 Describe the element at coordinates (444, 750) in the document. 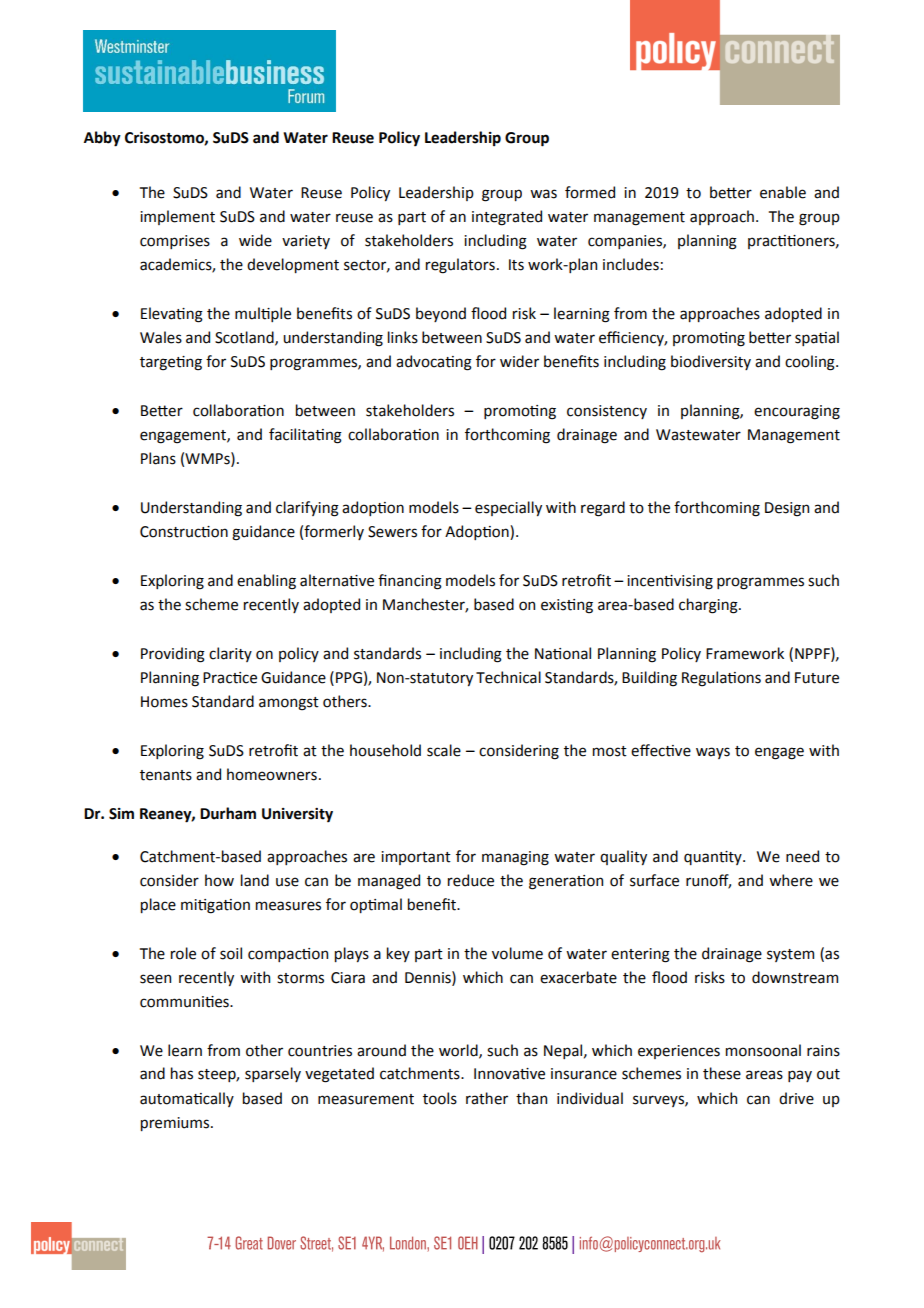

I see `scale` at that location.
